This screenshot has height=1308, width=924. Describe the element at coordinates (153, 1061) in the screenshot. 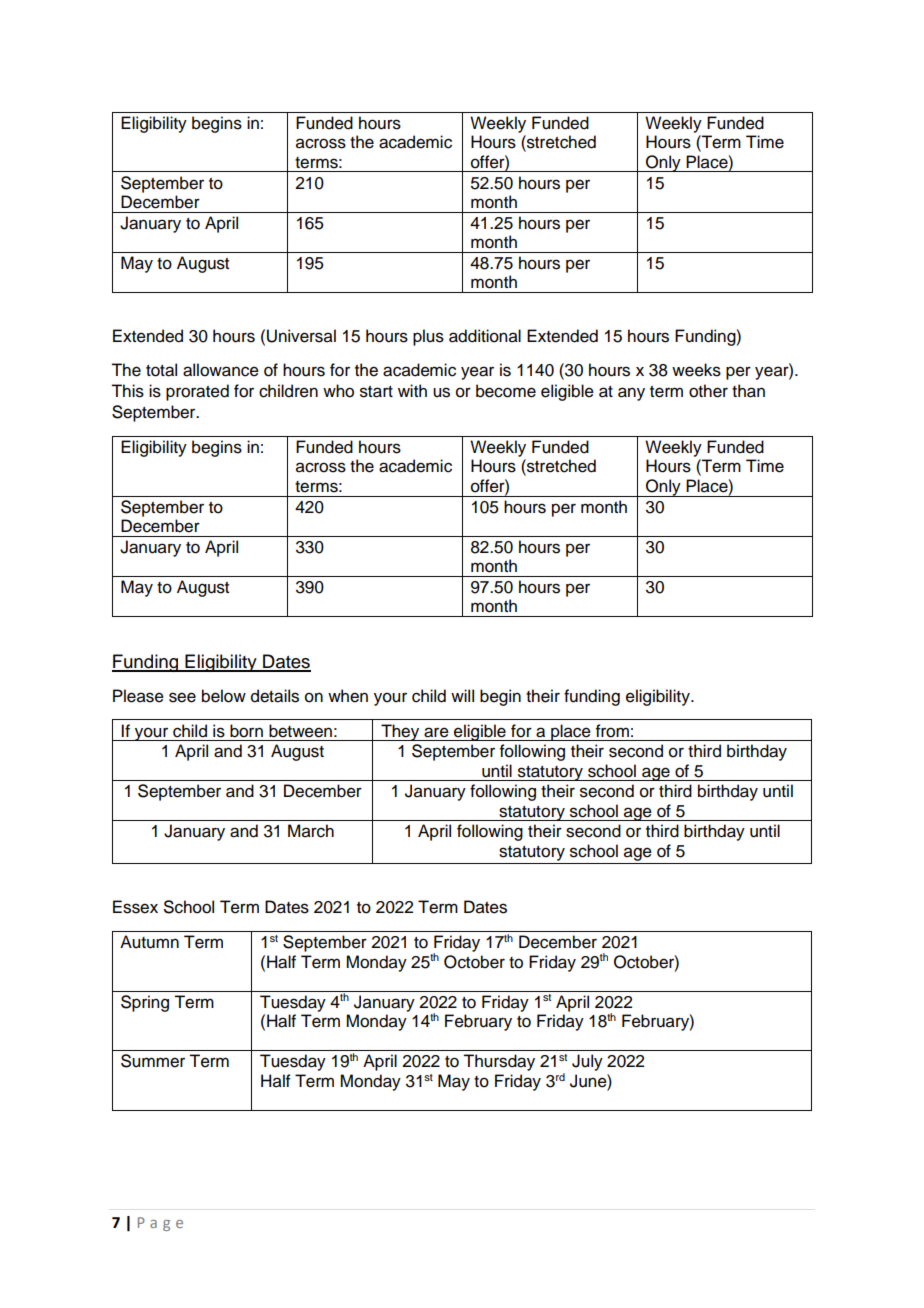

I see `Summer` at that location.
